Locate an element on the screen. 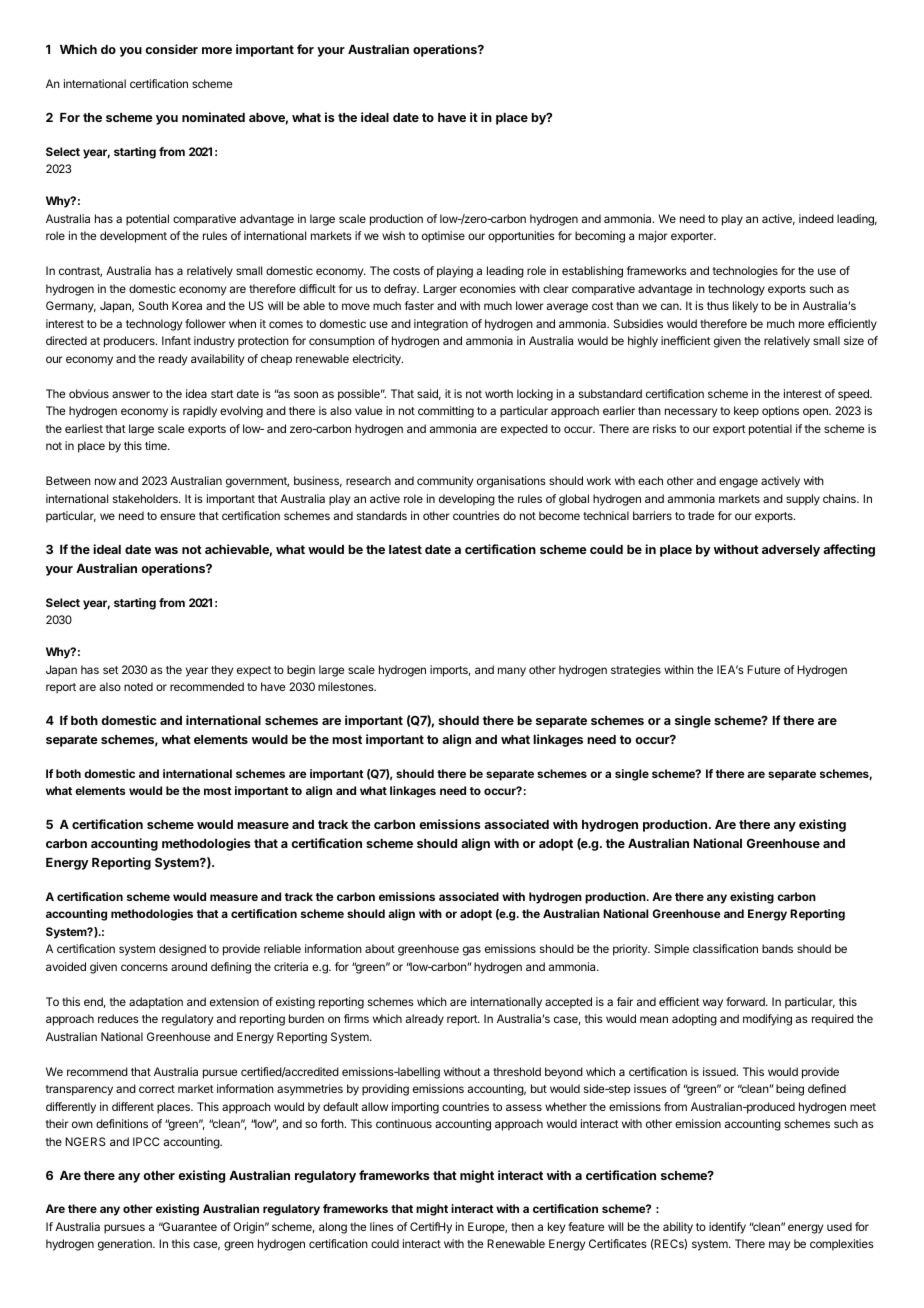 This screenshot has height=1308, width=924. milestones is located at coordinates (347, 686).
